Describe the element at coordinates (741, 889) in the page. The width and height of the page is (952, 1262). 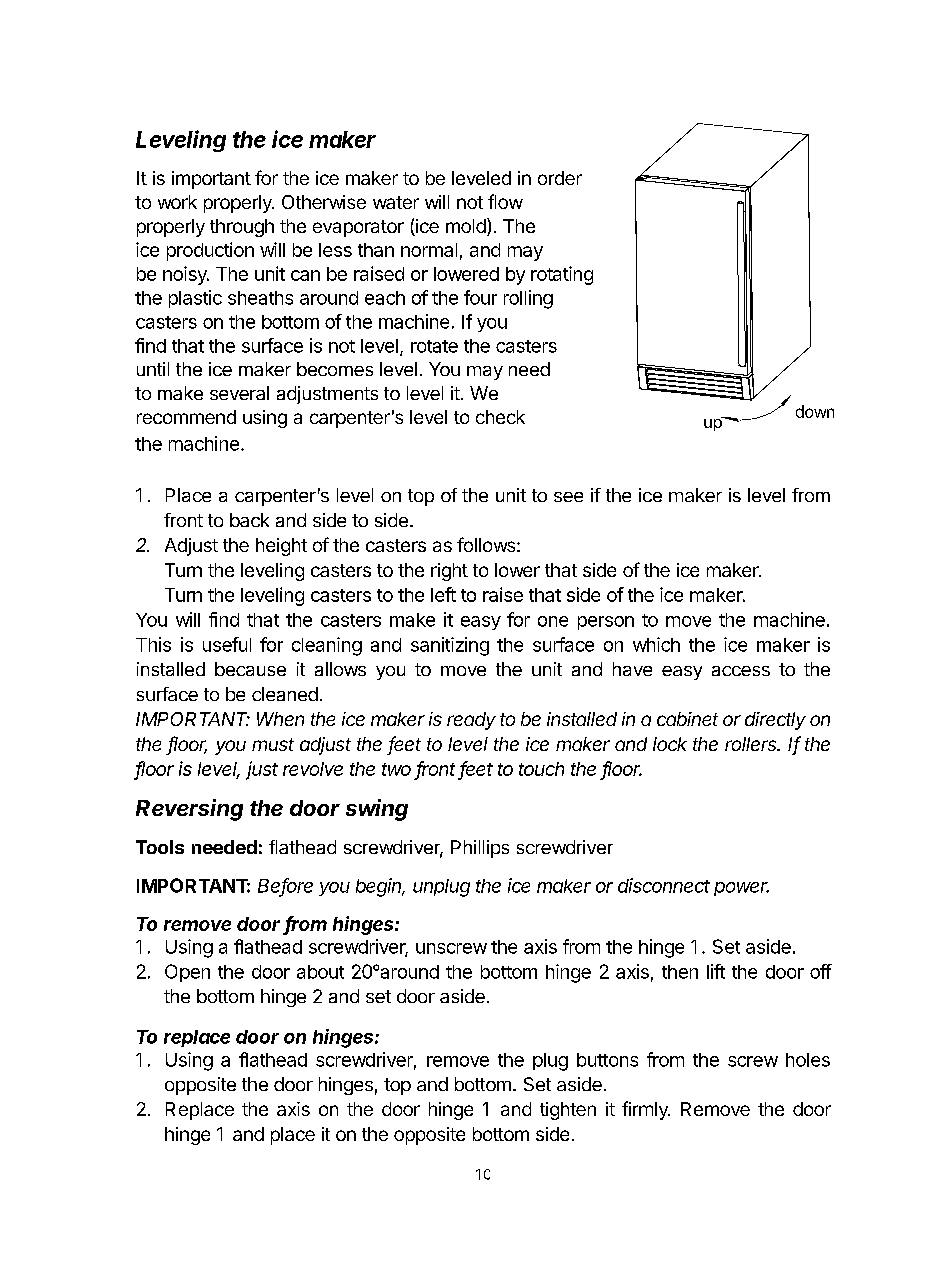
I see `power` at that location.
